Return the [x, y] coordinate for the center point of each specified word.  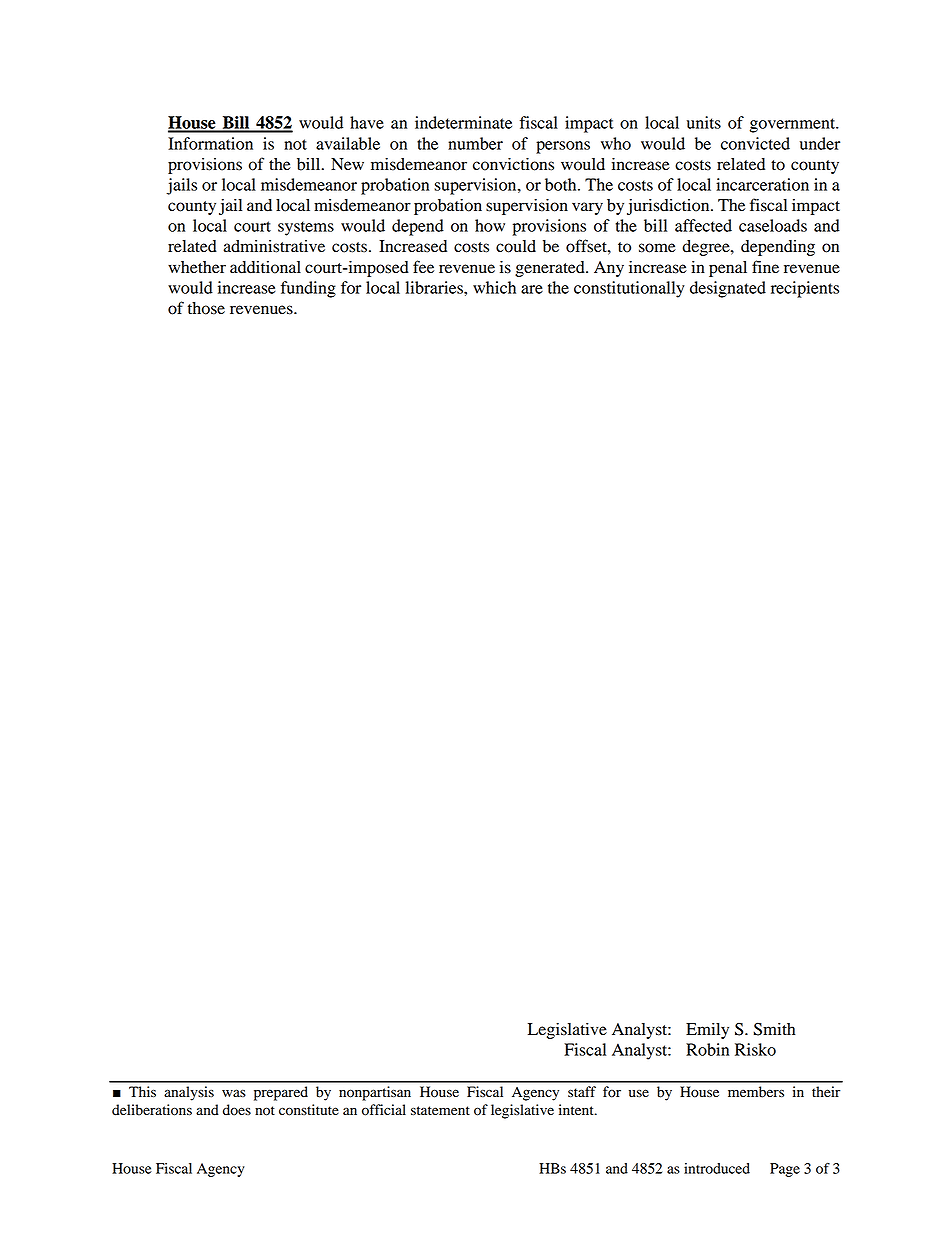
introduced [717, 1168]
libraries [435, 287]
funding [308, 289]
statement [440, 1110]
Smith [774, 1029]
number [475, 143]
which [494, 287]
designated [728, 289]
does [237, 1110]
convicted [755, 143]
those [206, 308]
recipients [805, 289]
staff [582, 1091]
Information [210, 143]
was [234, 1093]
